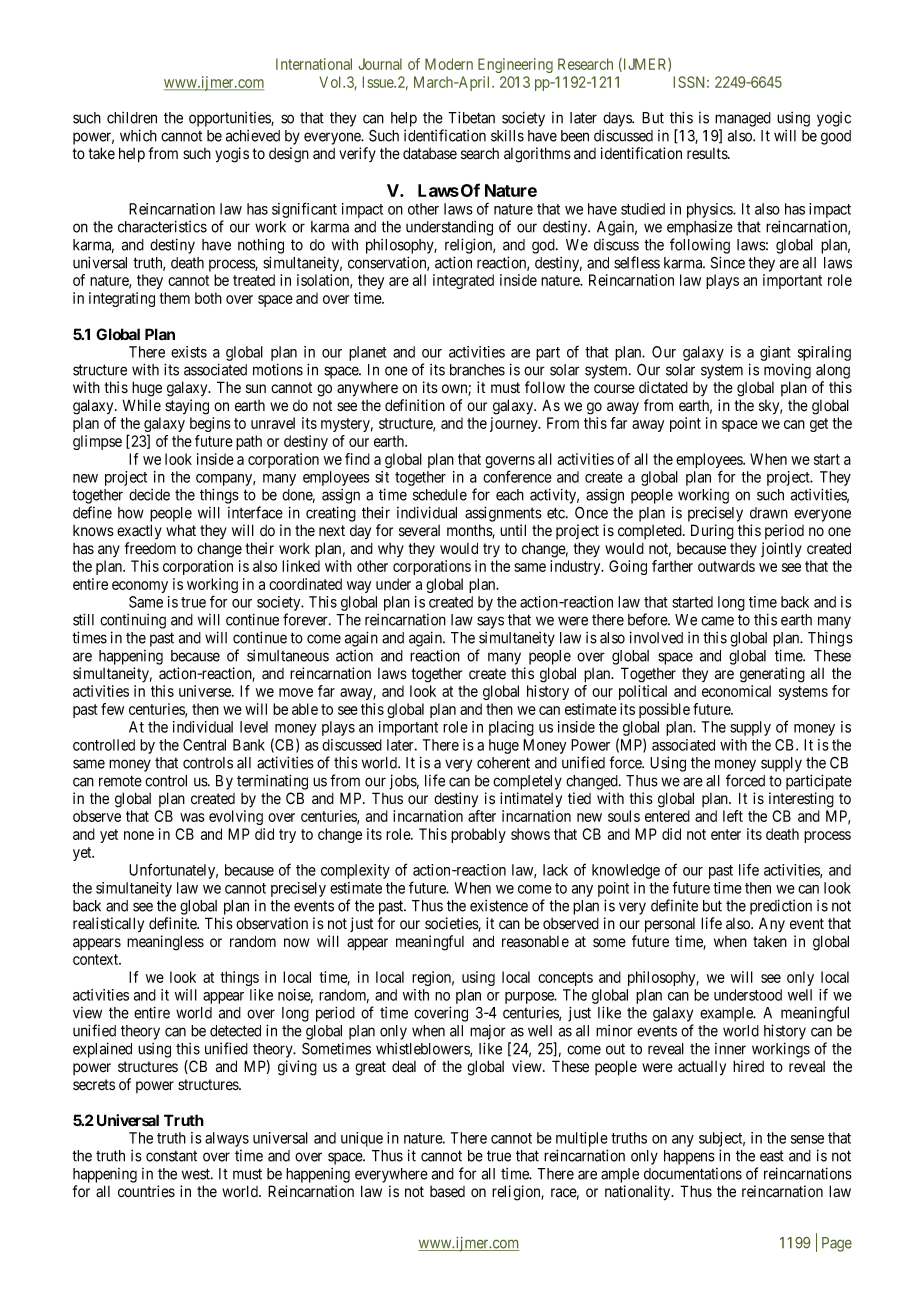 The width and height of the screenshot is (924, 1308). Describe the element at coordinates (743, 119) in the screenshot. I see `managed` at that location.
